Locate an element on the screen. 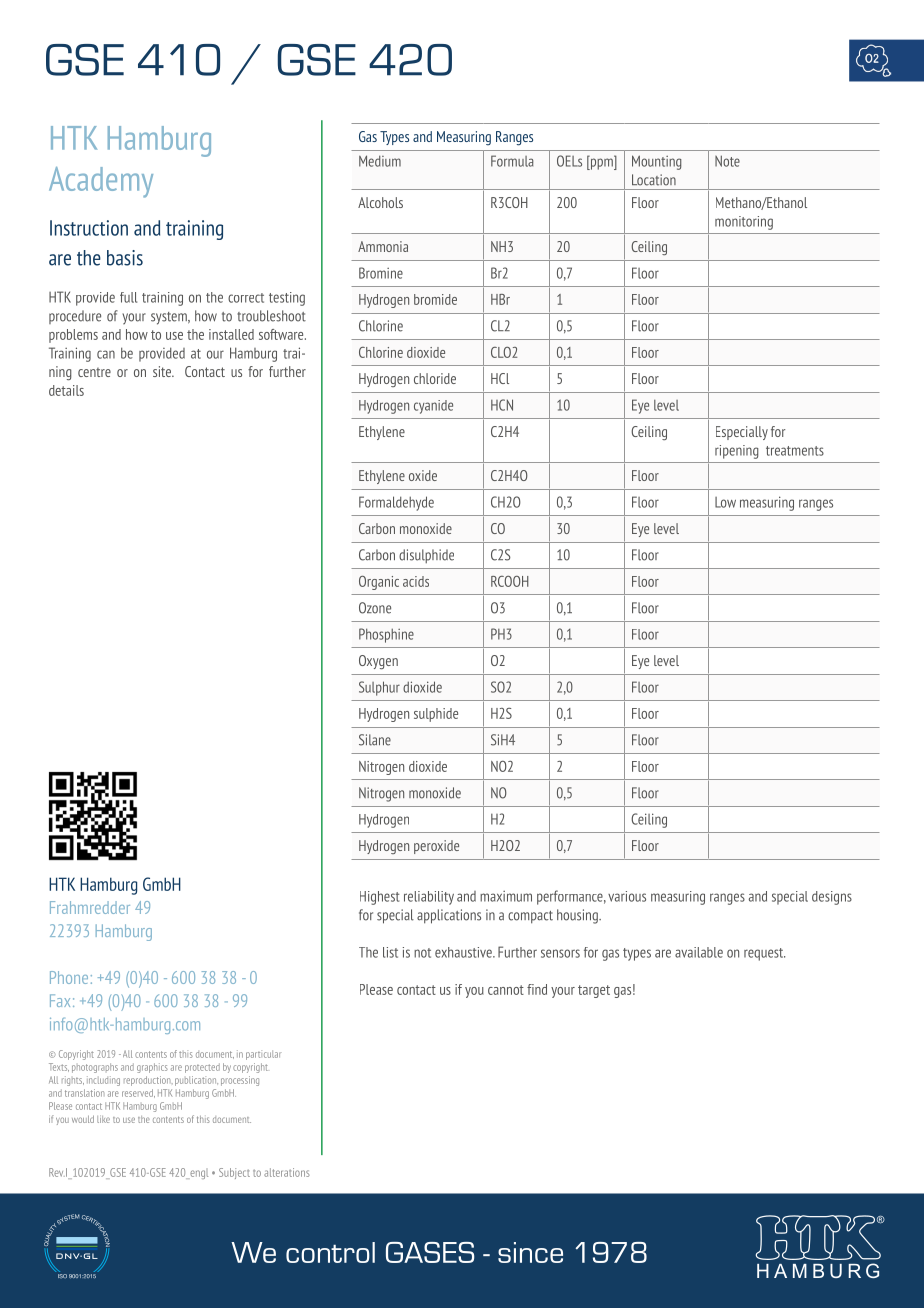 Image resolution: width=924 pixels, height=1308 pixels. Alcohols is located at coordinates (380, 202).
